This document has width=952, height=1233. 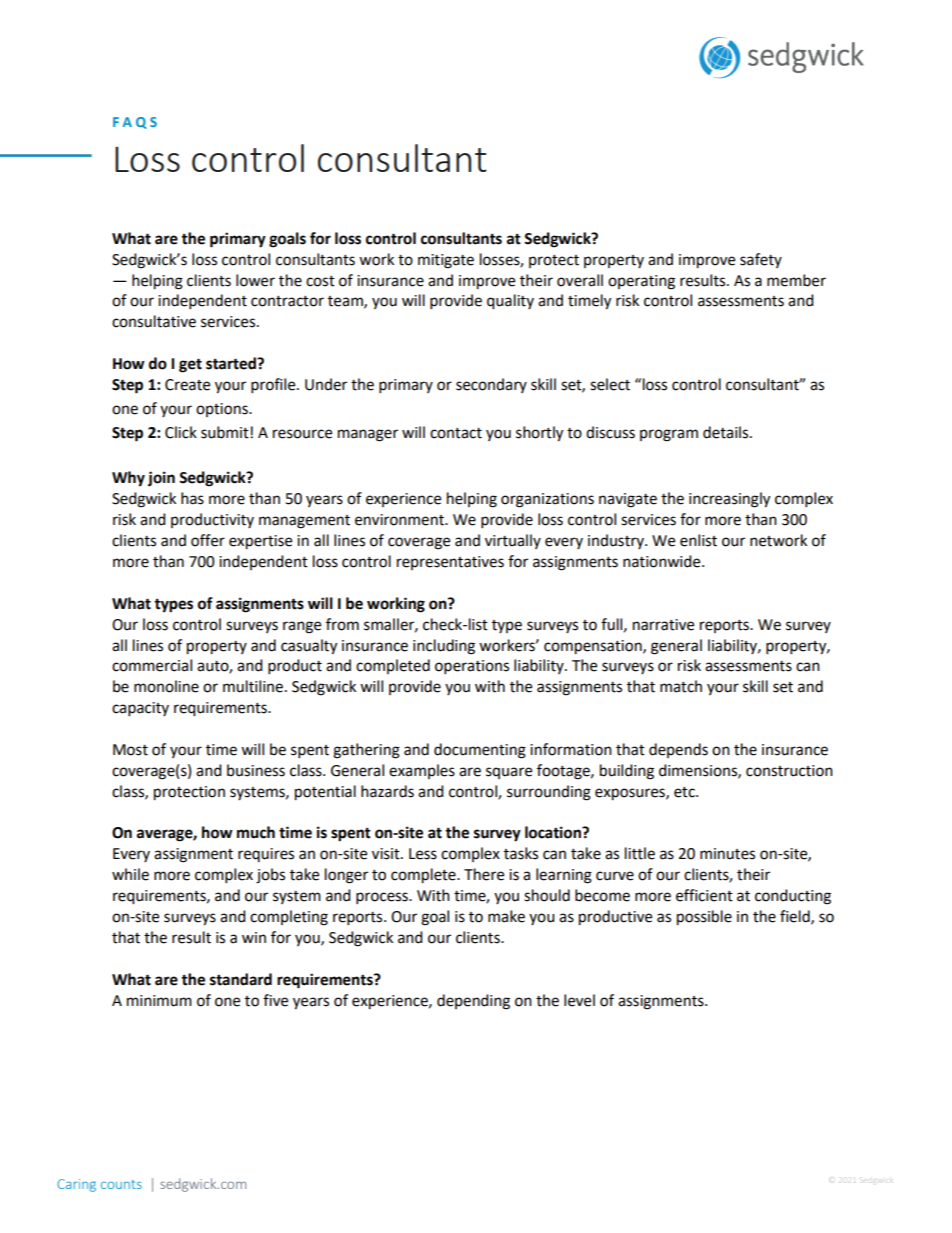 I want to click on Less, so click(x=423, y=854).
